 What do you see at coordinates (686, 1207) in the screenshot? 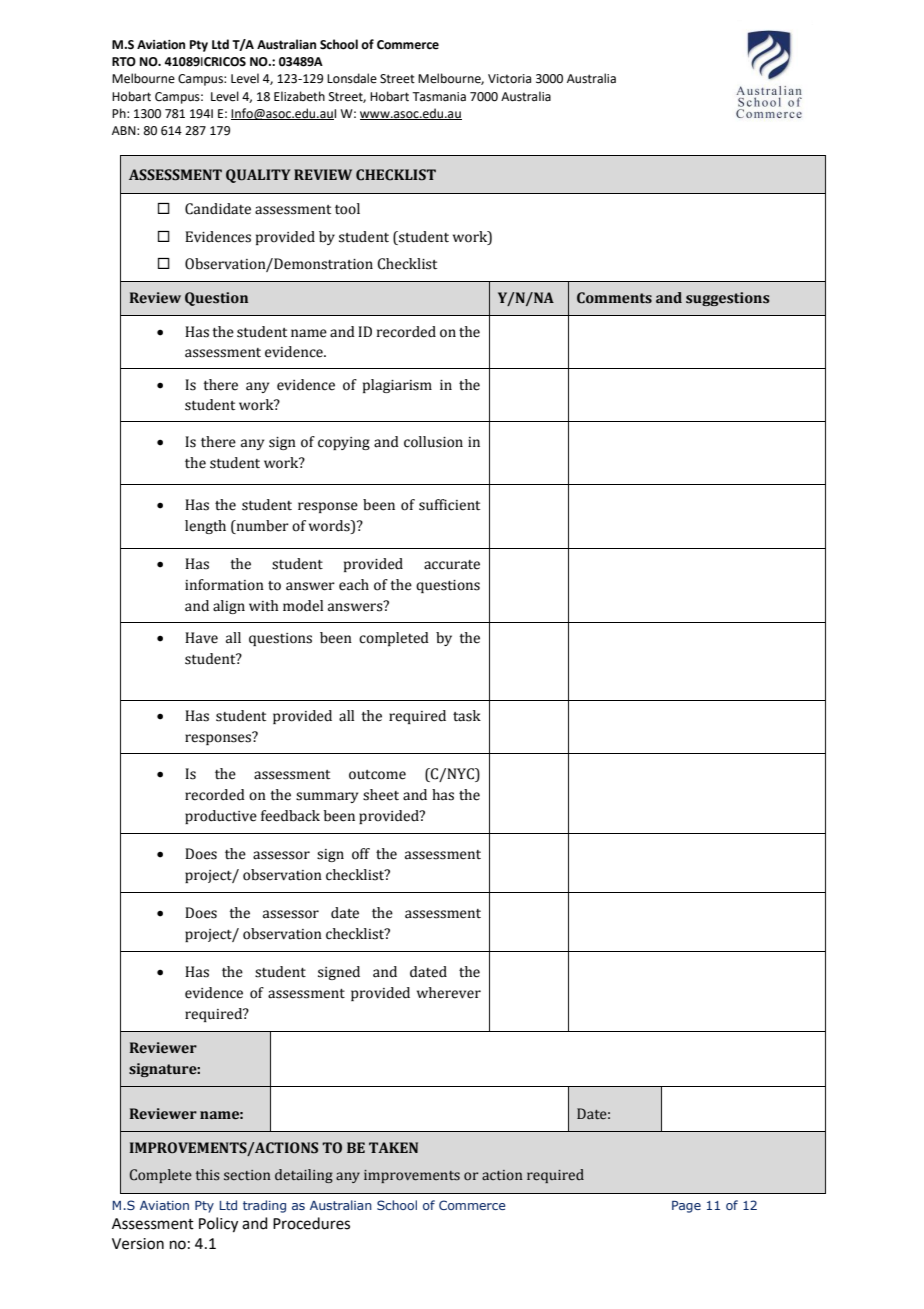
I see `Page` at bounding box center [686, 1207].
